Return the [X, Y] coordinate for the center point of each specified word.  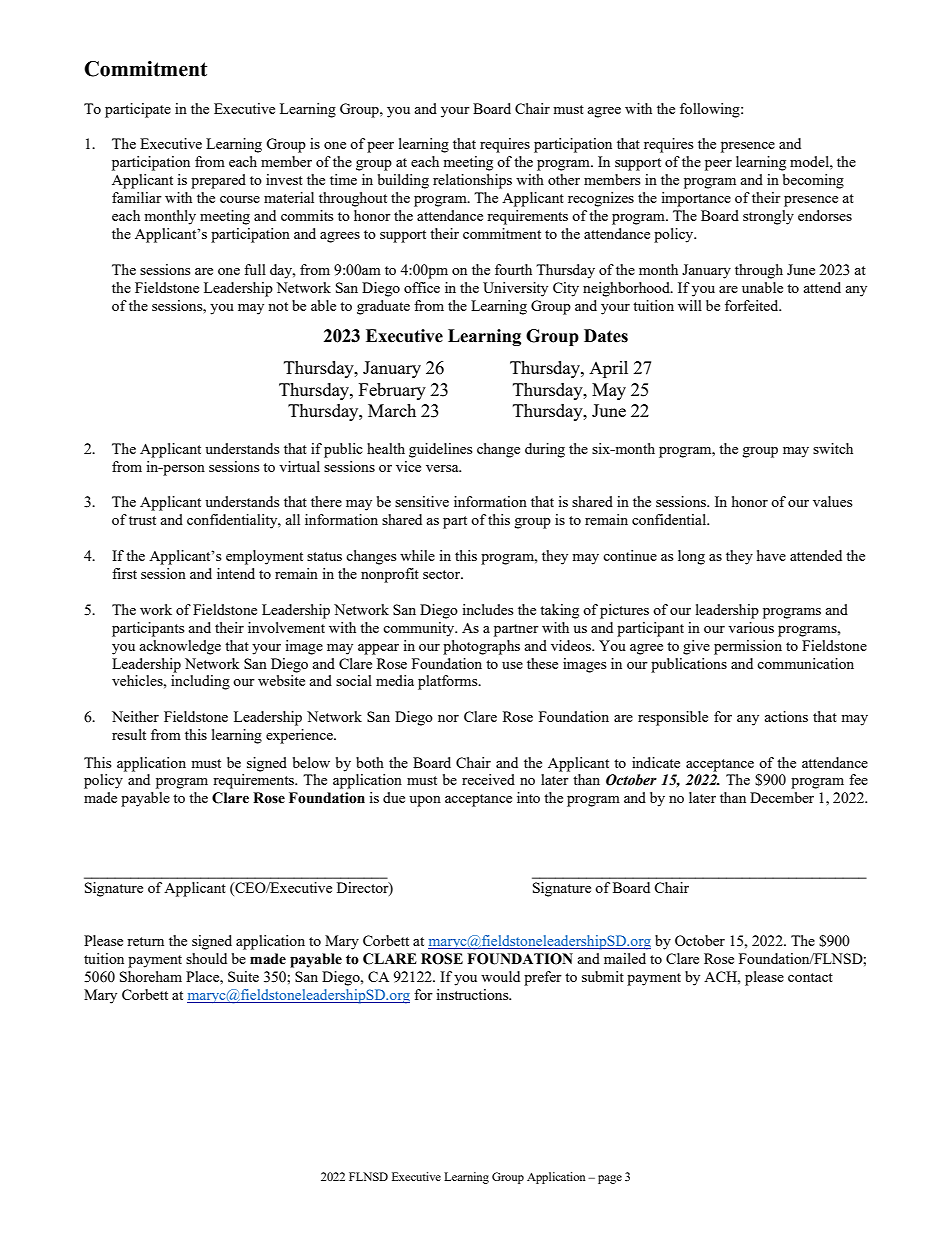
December [782, 797]
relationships [472, 181]
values [832, 501]
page [610, 1179]
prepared [218, 181]
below [311, 762]
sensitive [422, 501]
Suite [243, 976]
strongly [768, 217]
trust [142, 520]
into [528, 797]
